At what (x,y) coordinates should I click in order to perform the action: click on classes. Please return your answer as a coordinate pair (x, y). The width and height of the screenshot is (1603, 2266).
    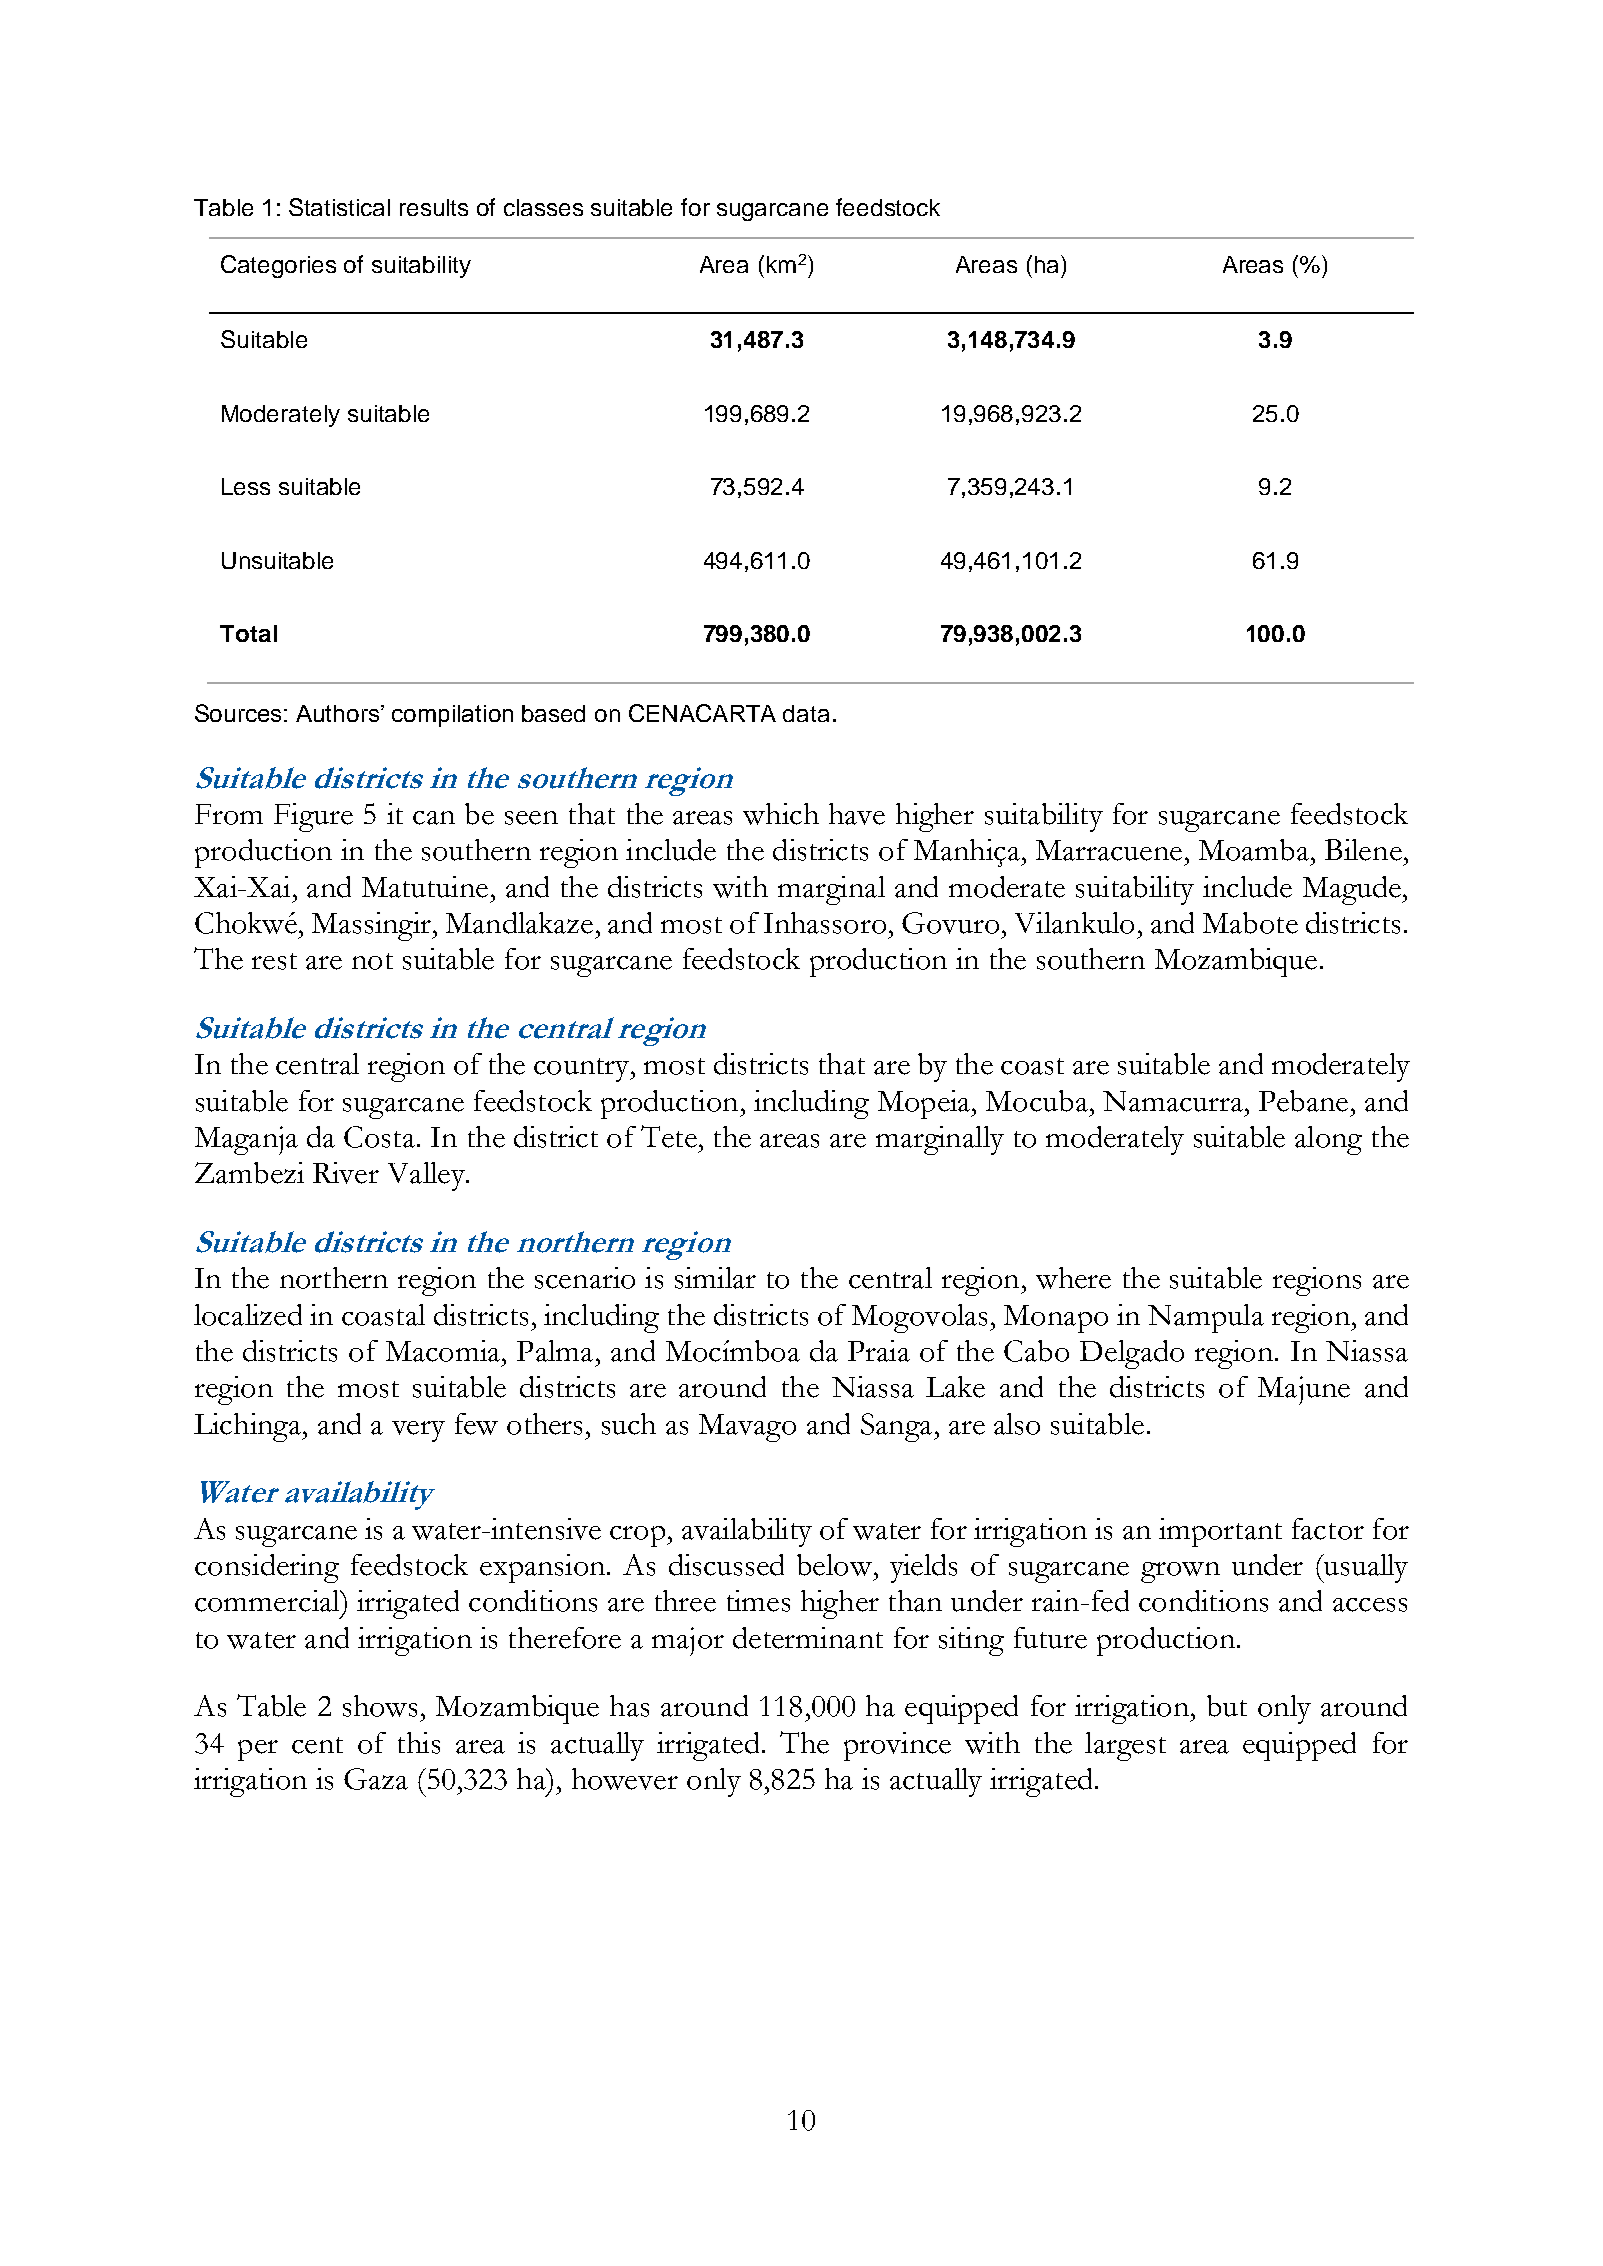
    Looking at the image, I should click on (543, 207).
